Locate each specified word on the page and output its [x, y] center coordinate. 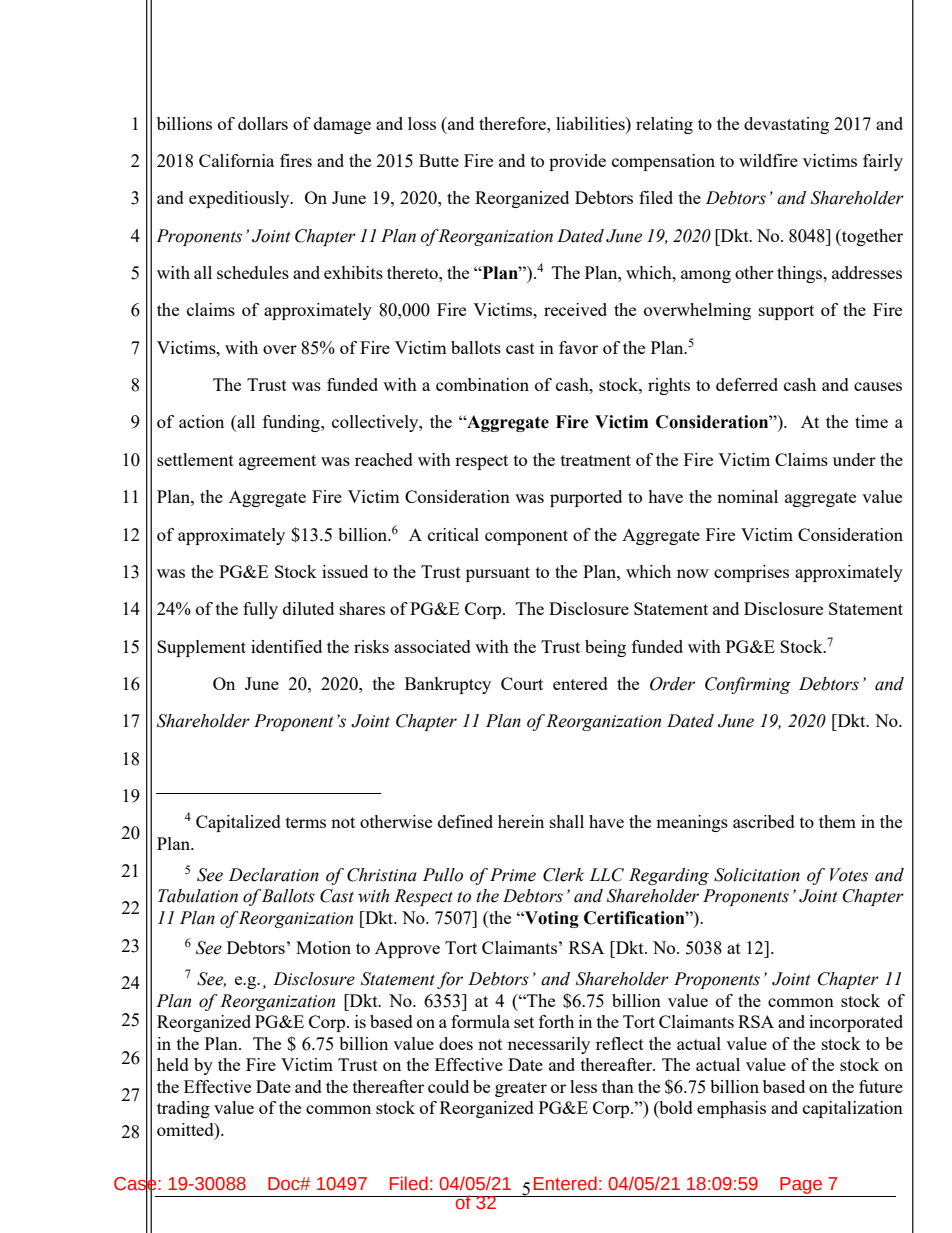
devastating [786, 125]
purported [586, 498]
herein [521, 821]
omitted [186, 1129]
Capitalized [238, 823]
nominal [747, 496]
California [236, 160]
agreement [277, 462]
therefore [513, 123]
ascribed [764, 821]
